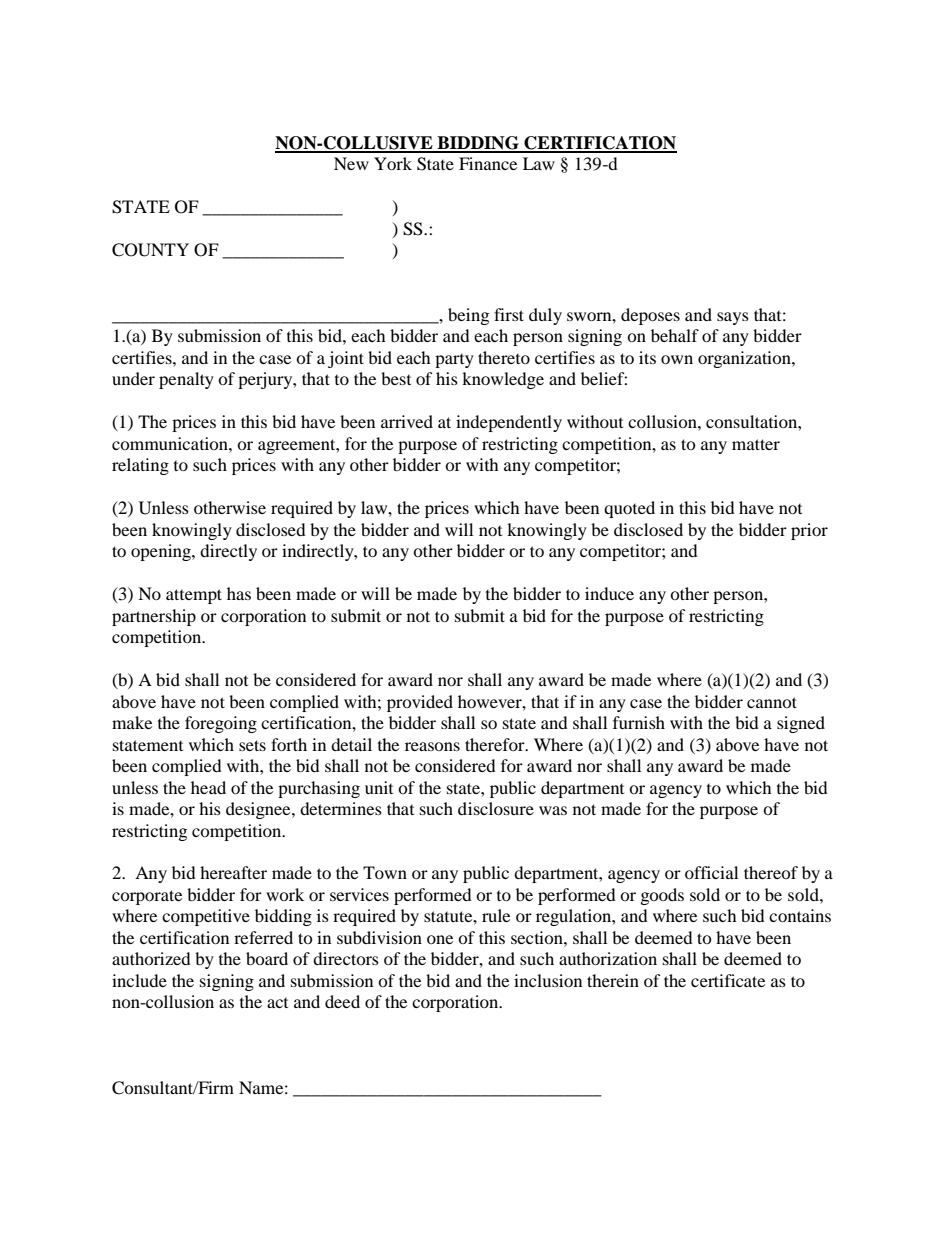 Image resolution: width=952 pixels, height=1233 pixels. I want to click on says, so click(733, 318).
